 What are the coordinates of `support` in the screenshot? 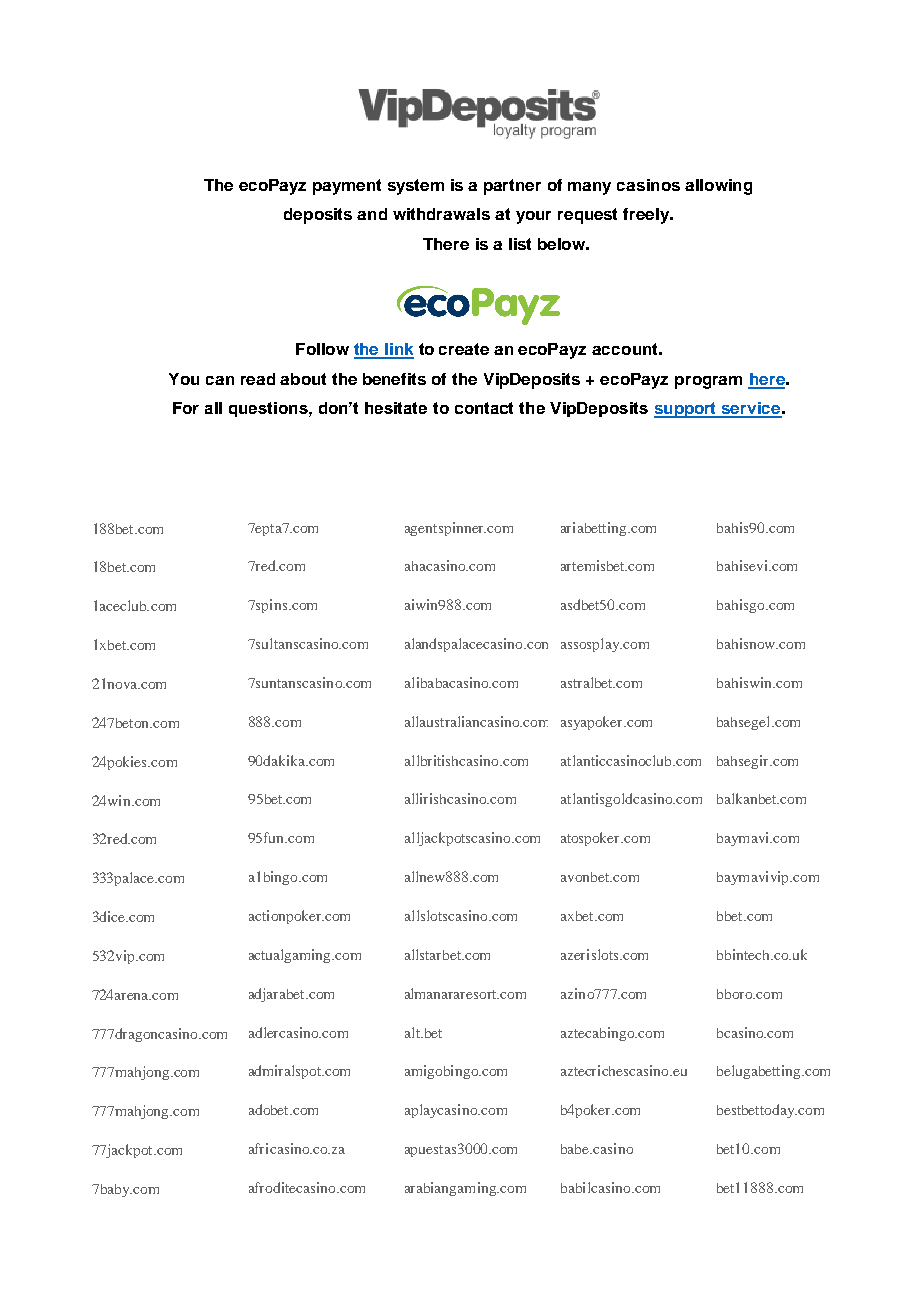 It's located at (686, 410).
